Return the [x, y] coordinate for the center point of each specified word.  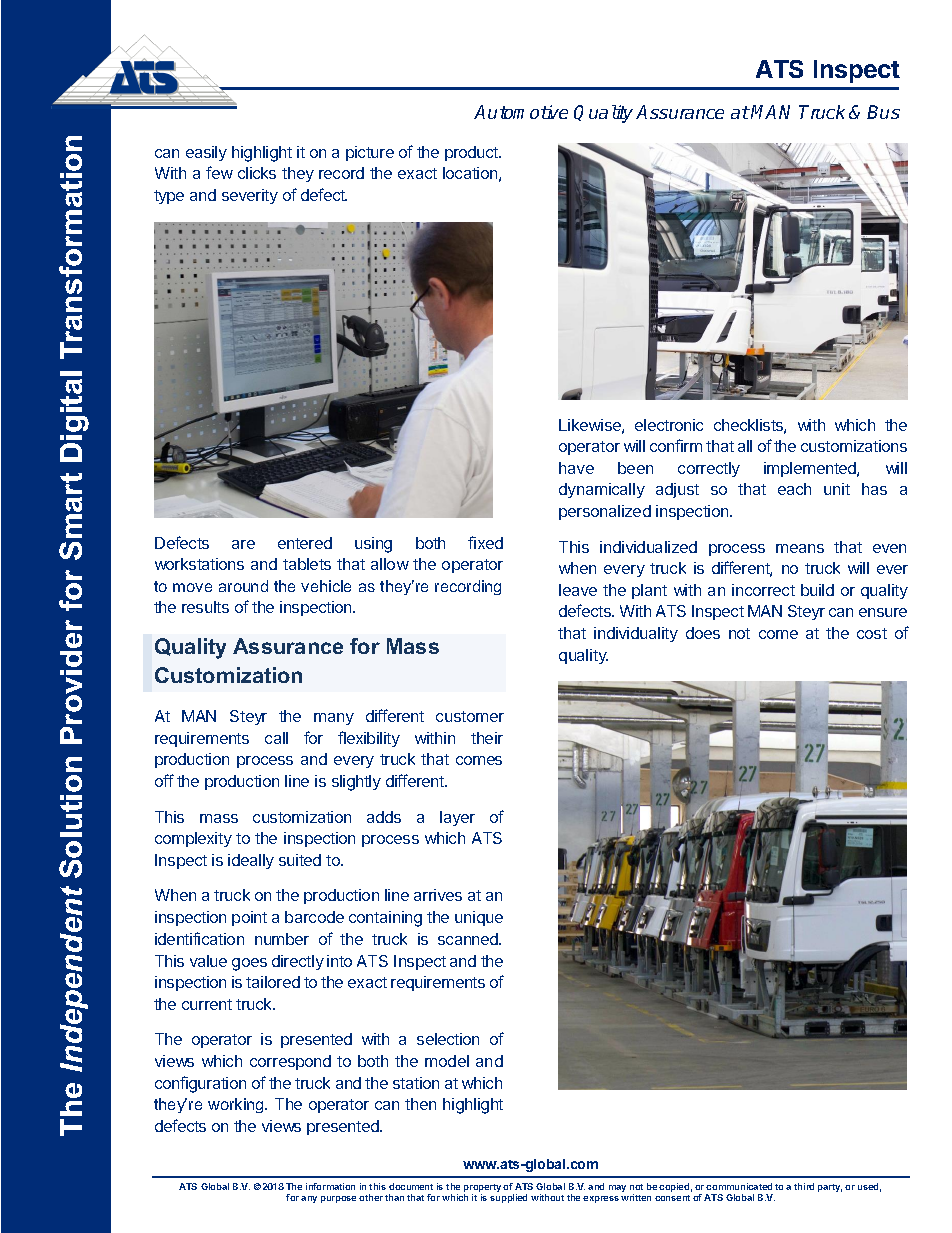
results [205, 607]
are [243, 544]
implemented [811, 469]
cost [872, 633]
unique [479, 918]
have [576, 468]
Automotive [521, 112]
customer [470, 716]
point [249, 918]
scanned [469, 939]
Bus [883, 112]
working [237, 1105]
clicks [257, 173]
